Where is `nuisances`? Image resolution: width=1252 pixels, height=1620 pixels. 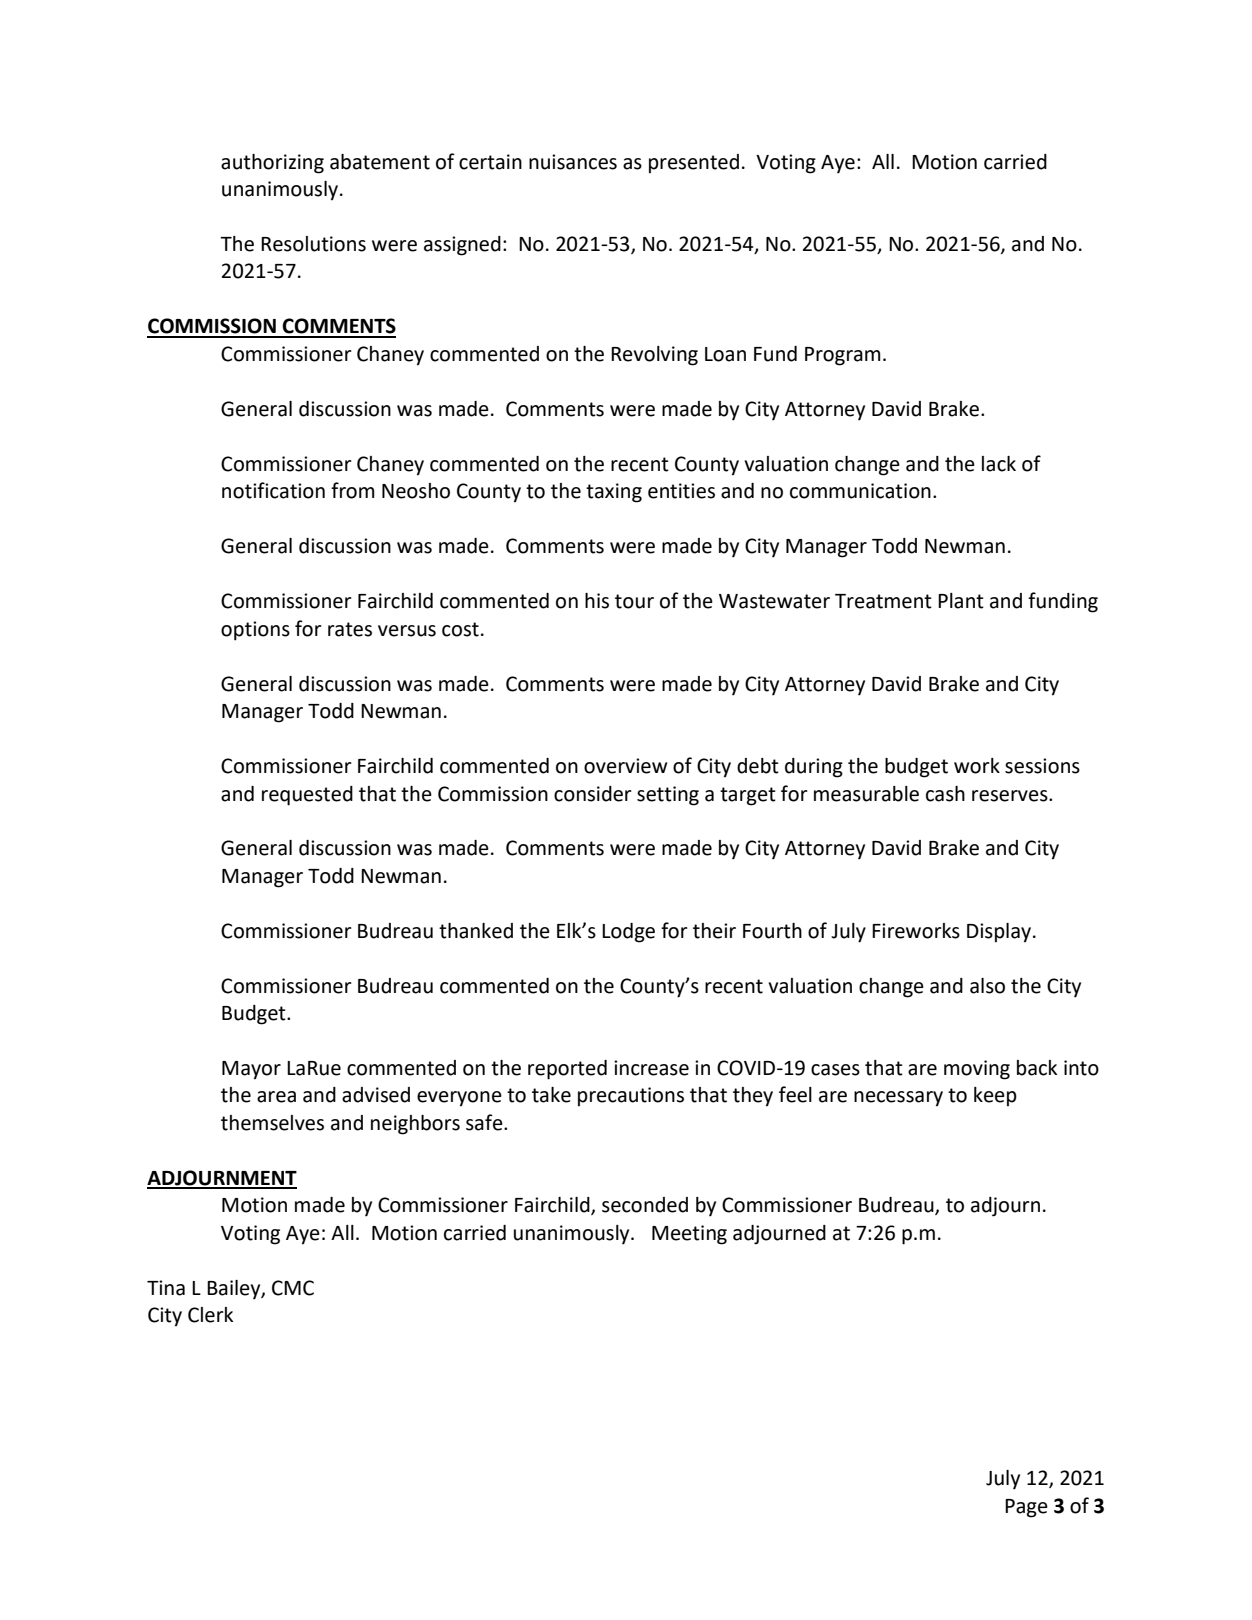 nuisances is located at coordinates (573, 162).
